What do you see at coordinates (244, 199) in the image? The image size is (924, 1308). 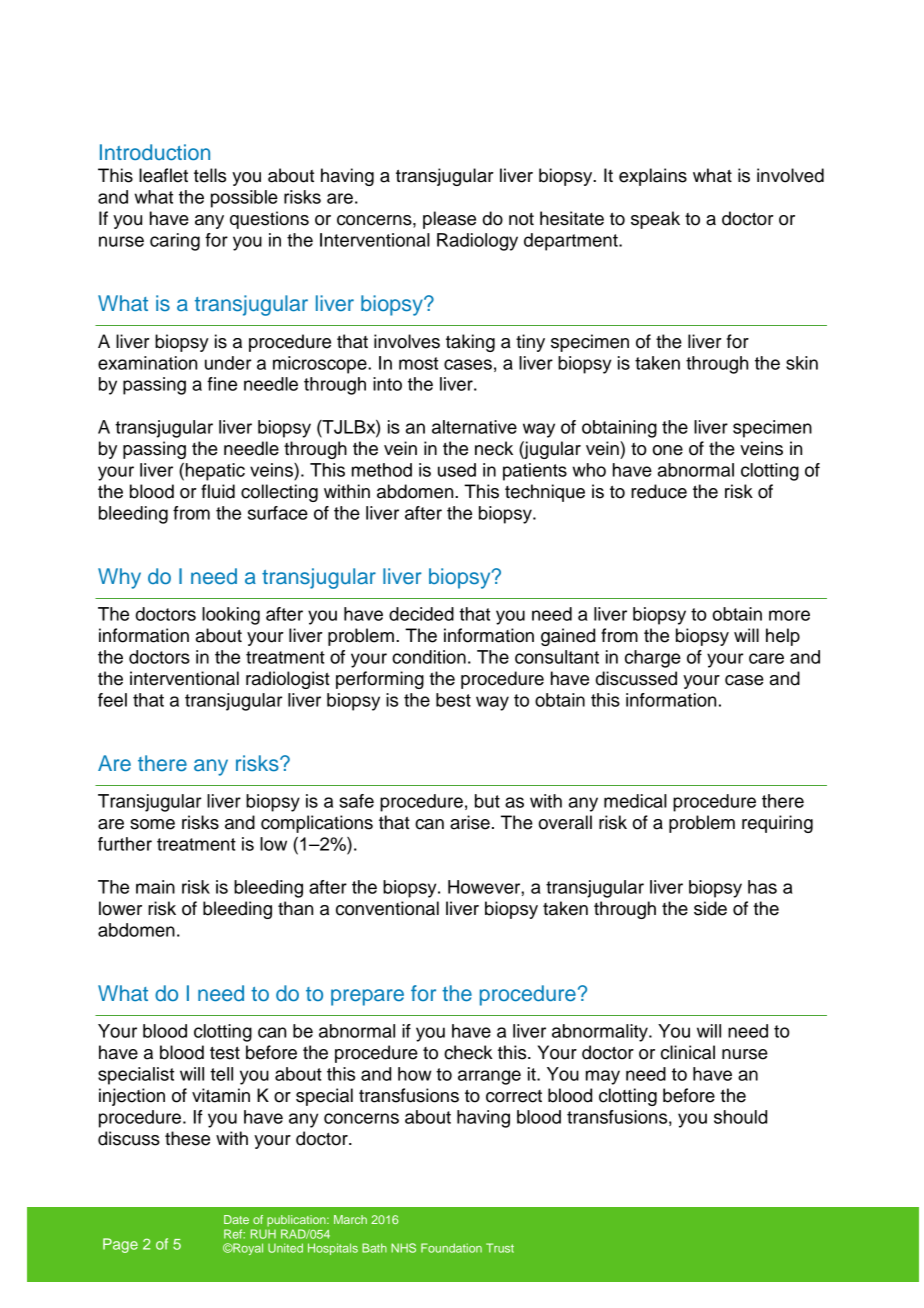 I see `possible` at bounding box center [244, 199].
